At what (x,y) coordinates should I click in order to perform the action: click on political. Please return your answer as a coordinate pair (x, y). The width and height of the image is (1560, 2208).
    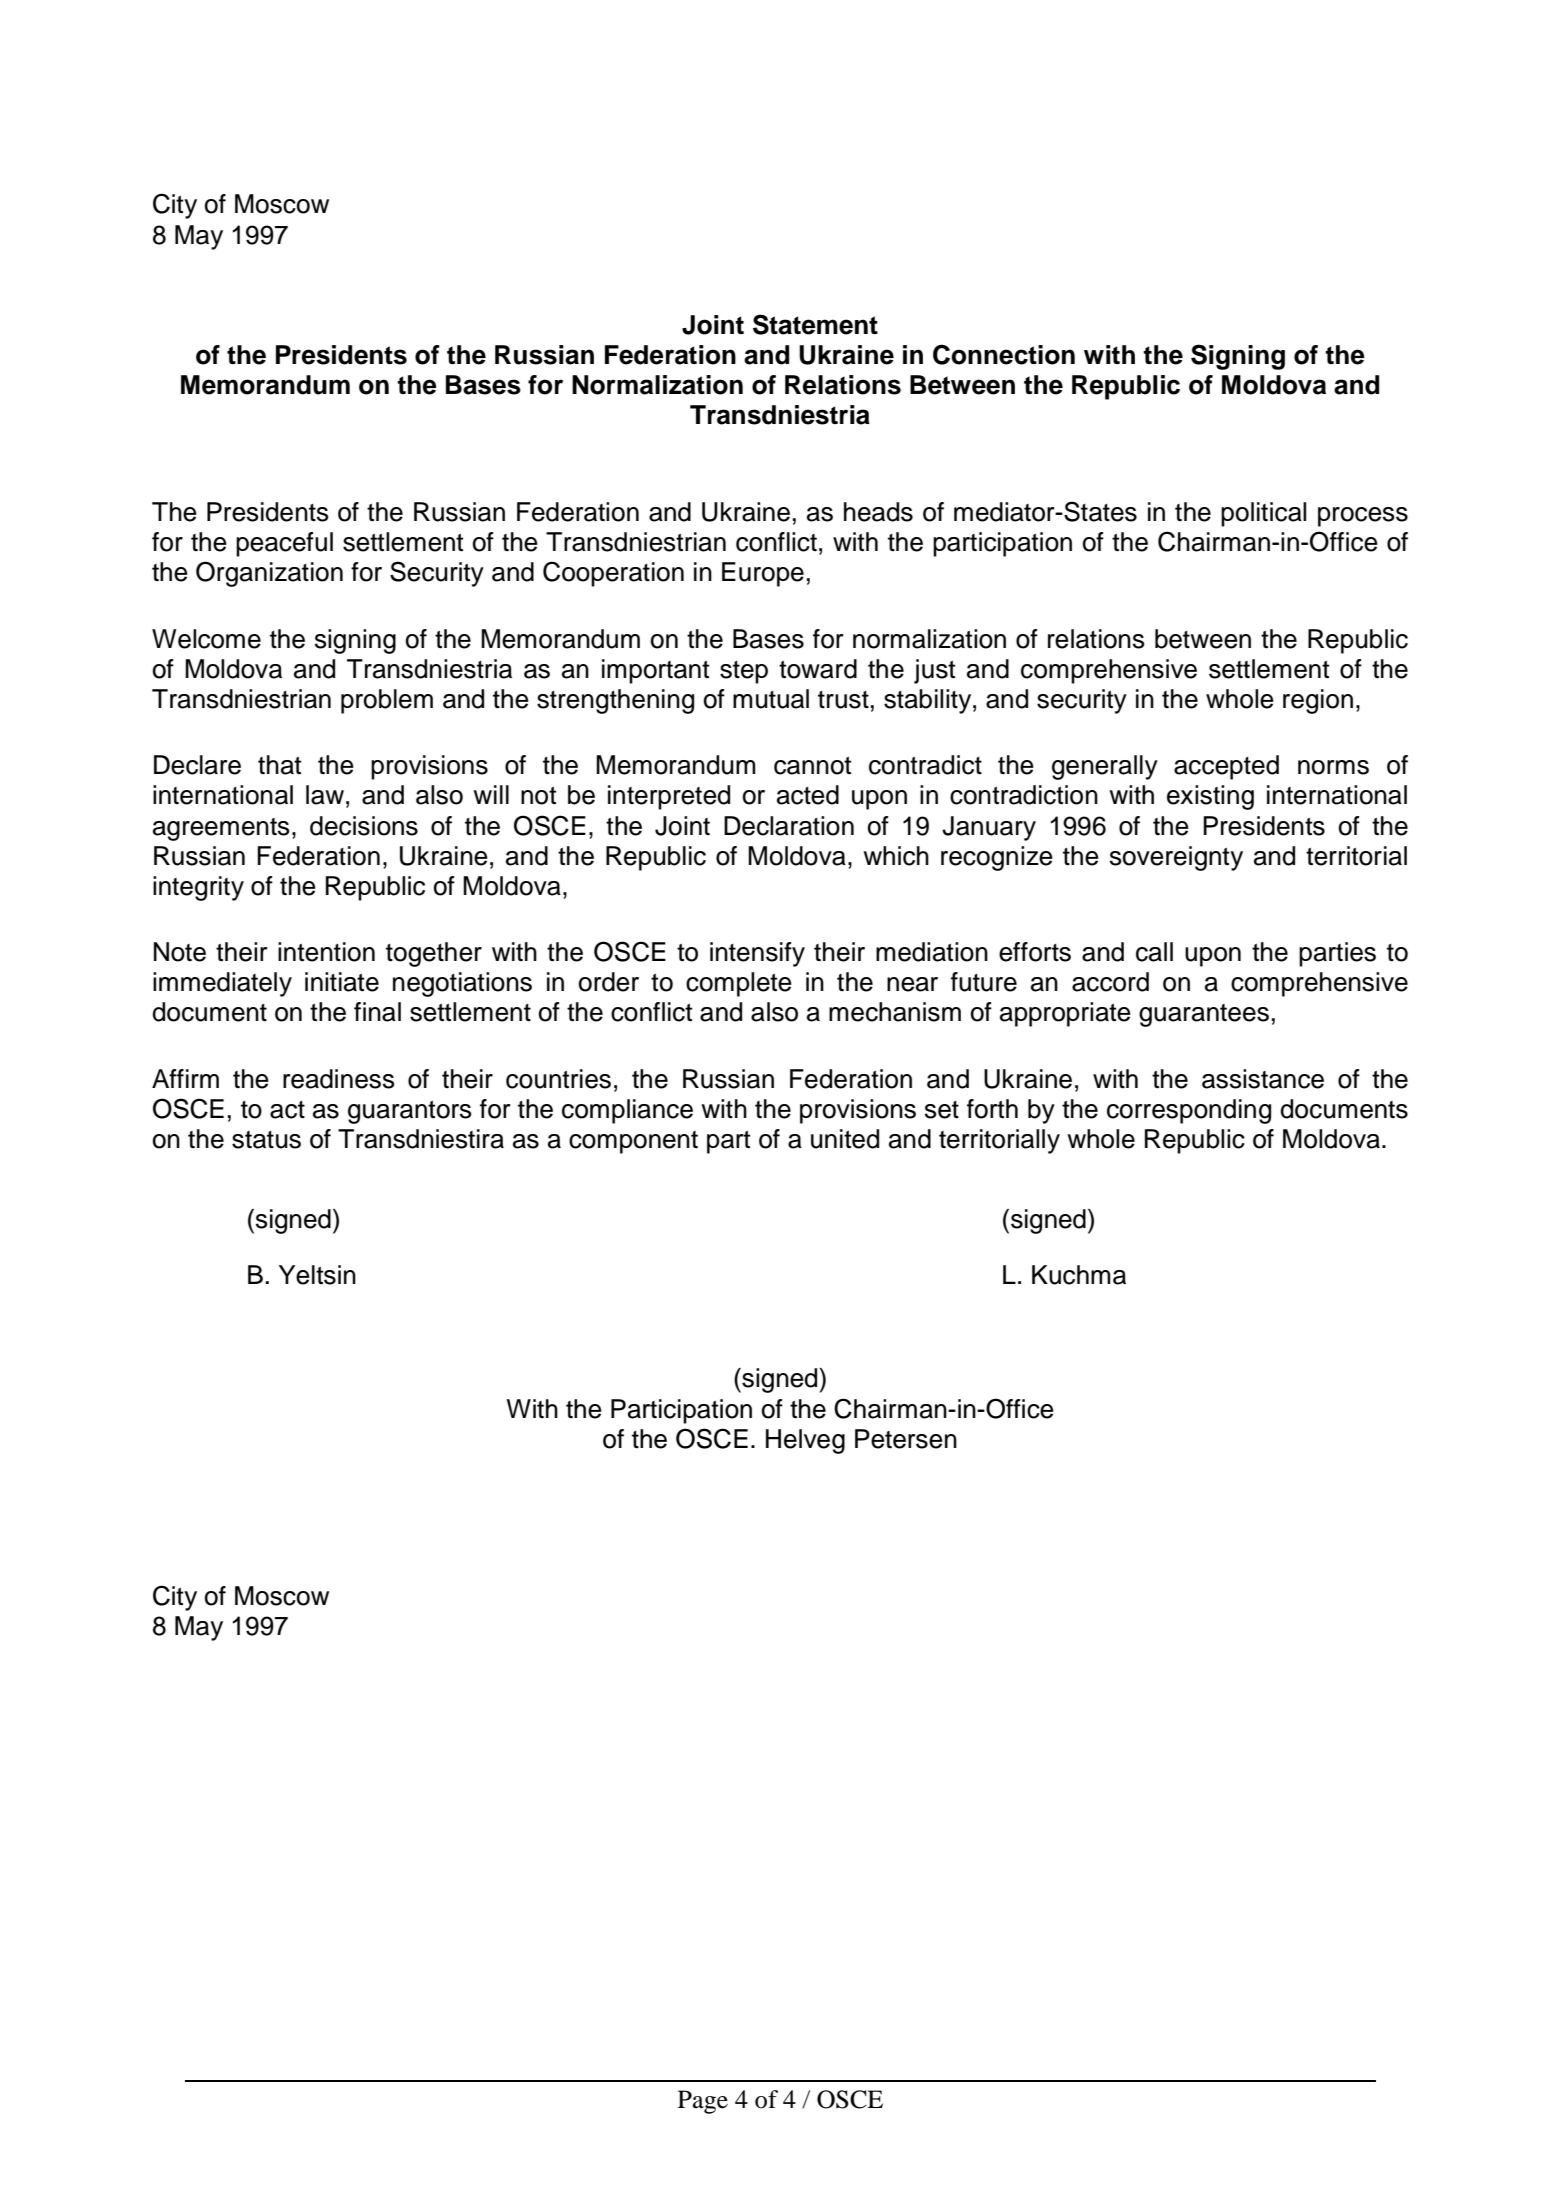
    Looking at the image, I should click on (1263, 514).
